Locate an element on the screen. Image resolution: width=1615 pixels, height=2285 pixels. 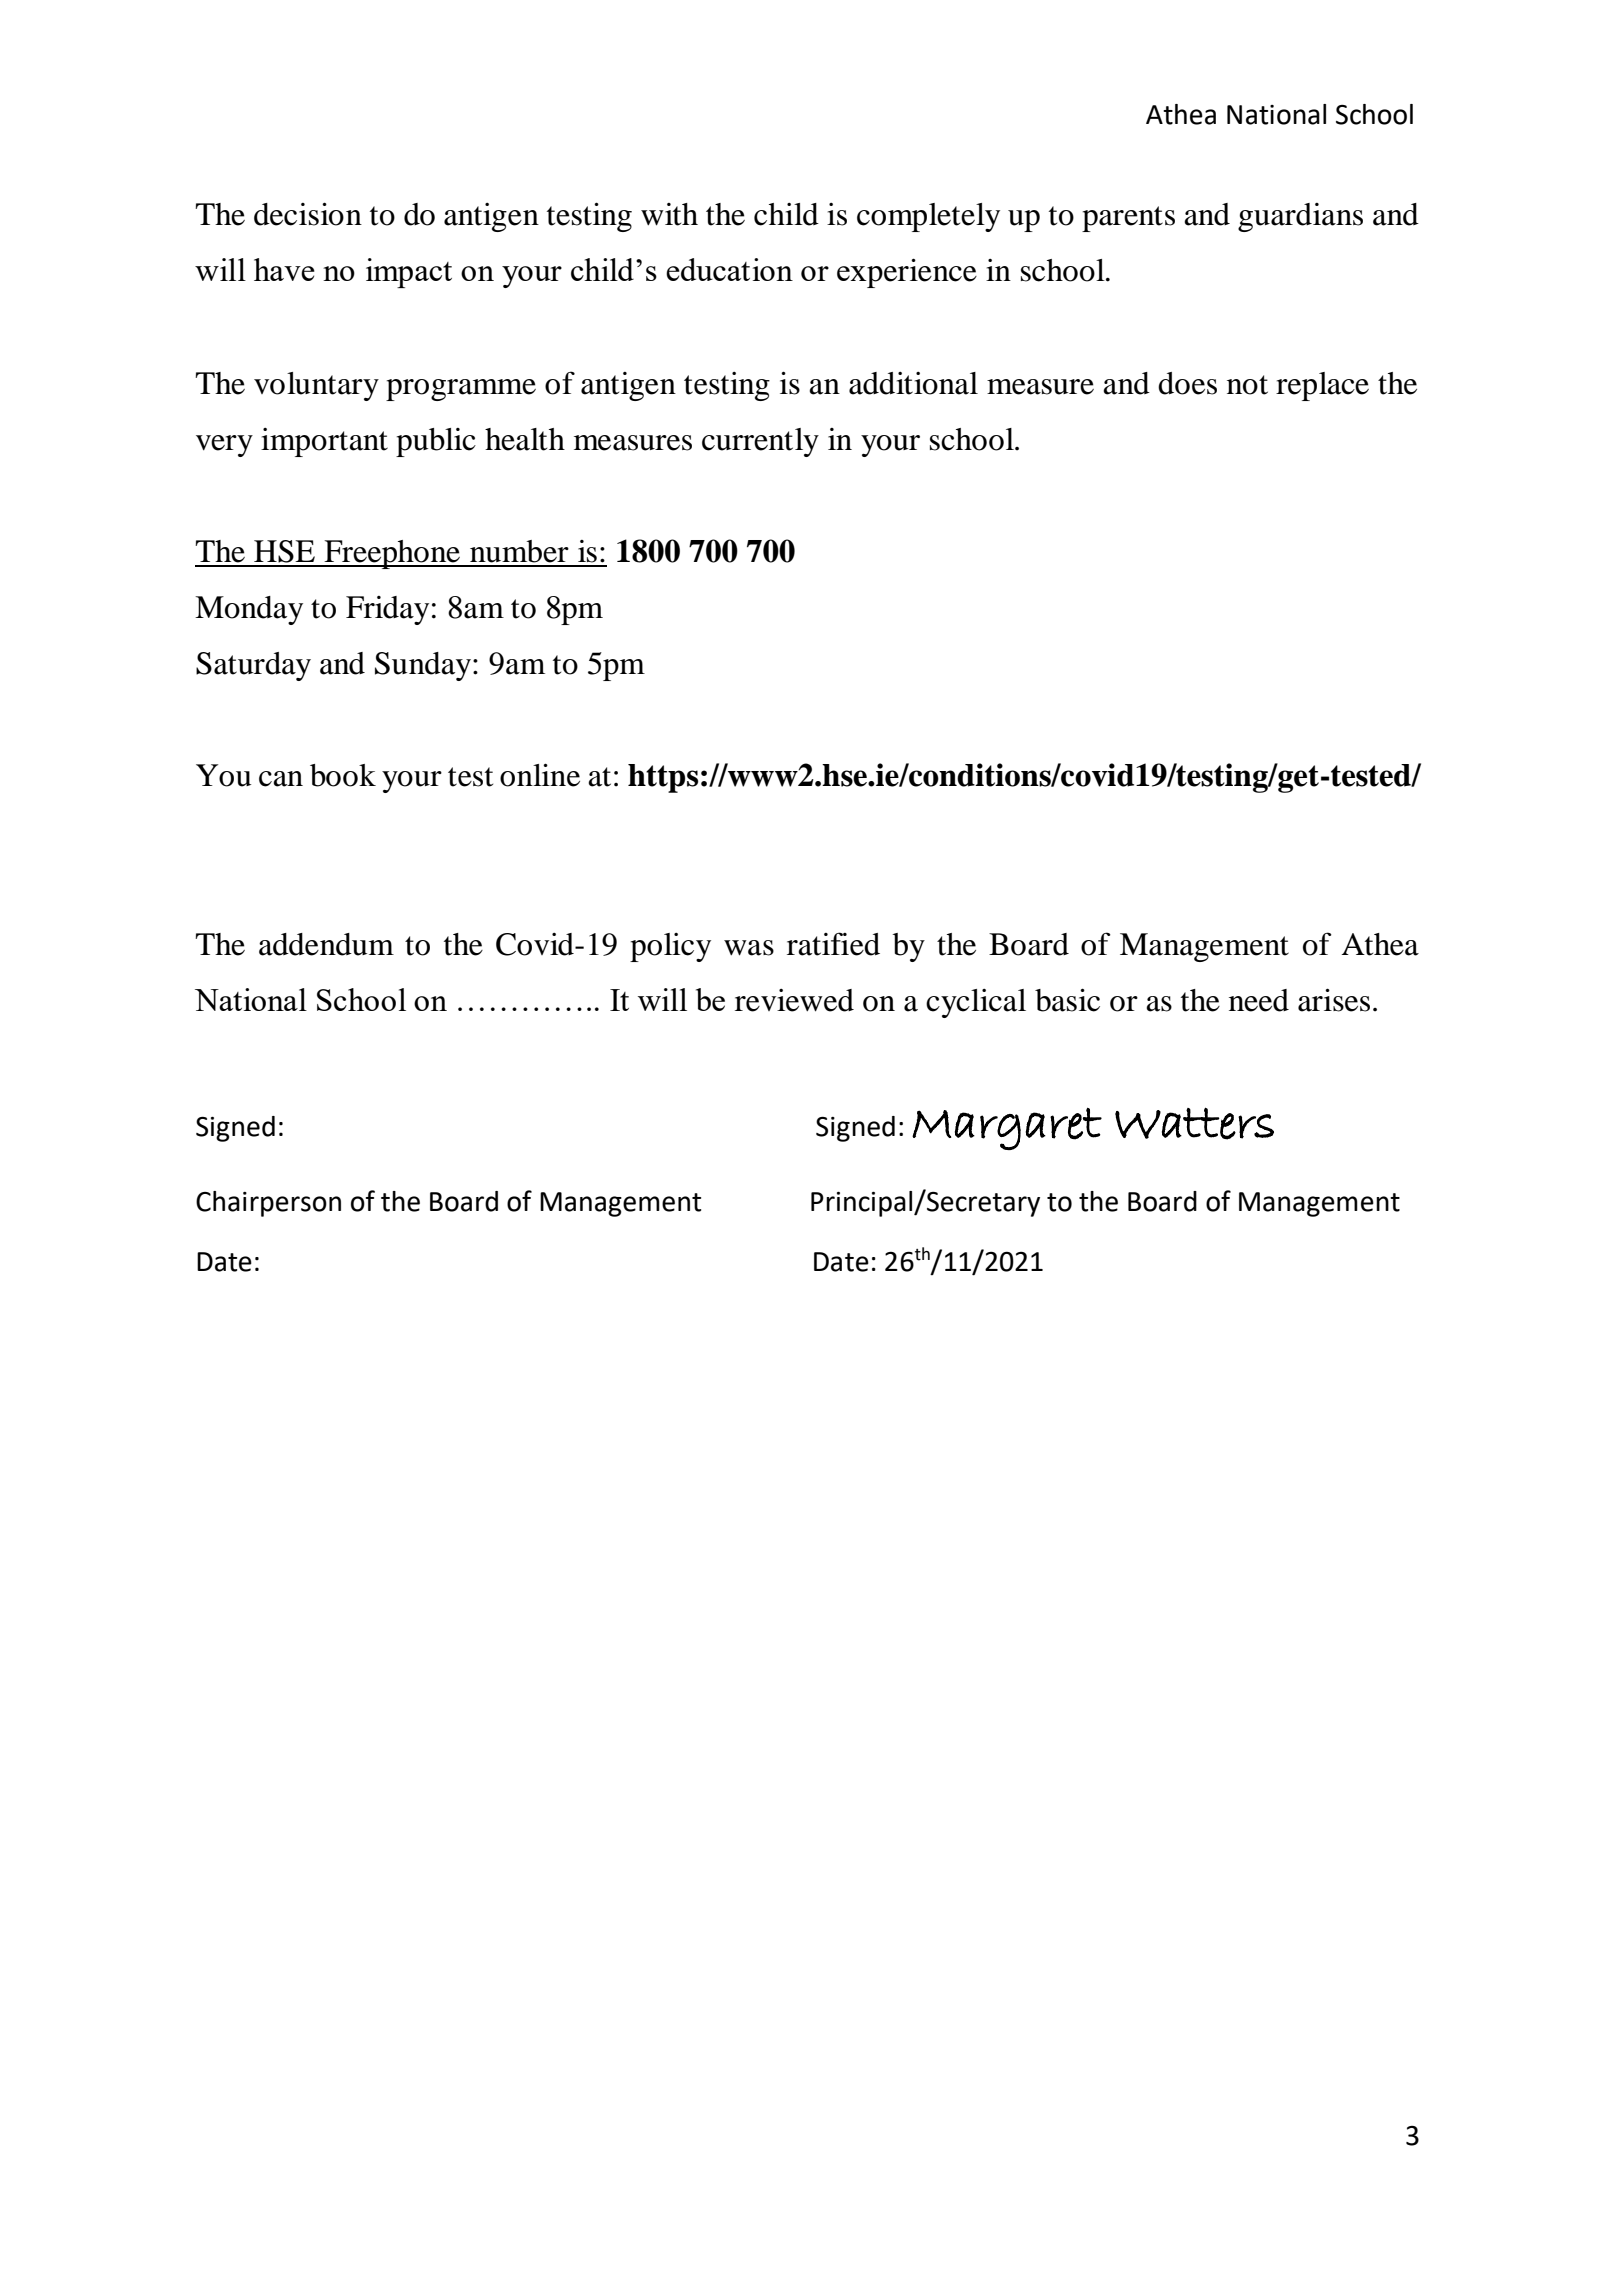
education is located at coordinates (729, 269).
